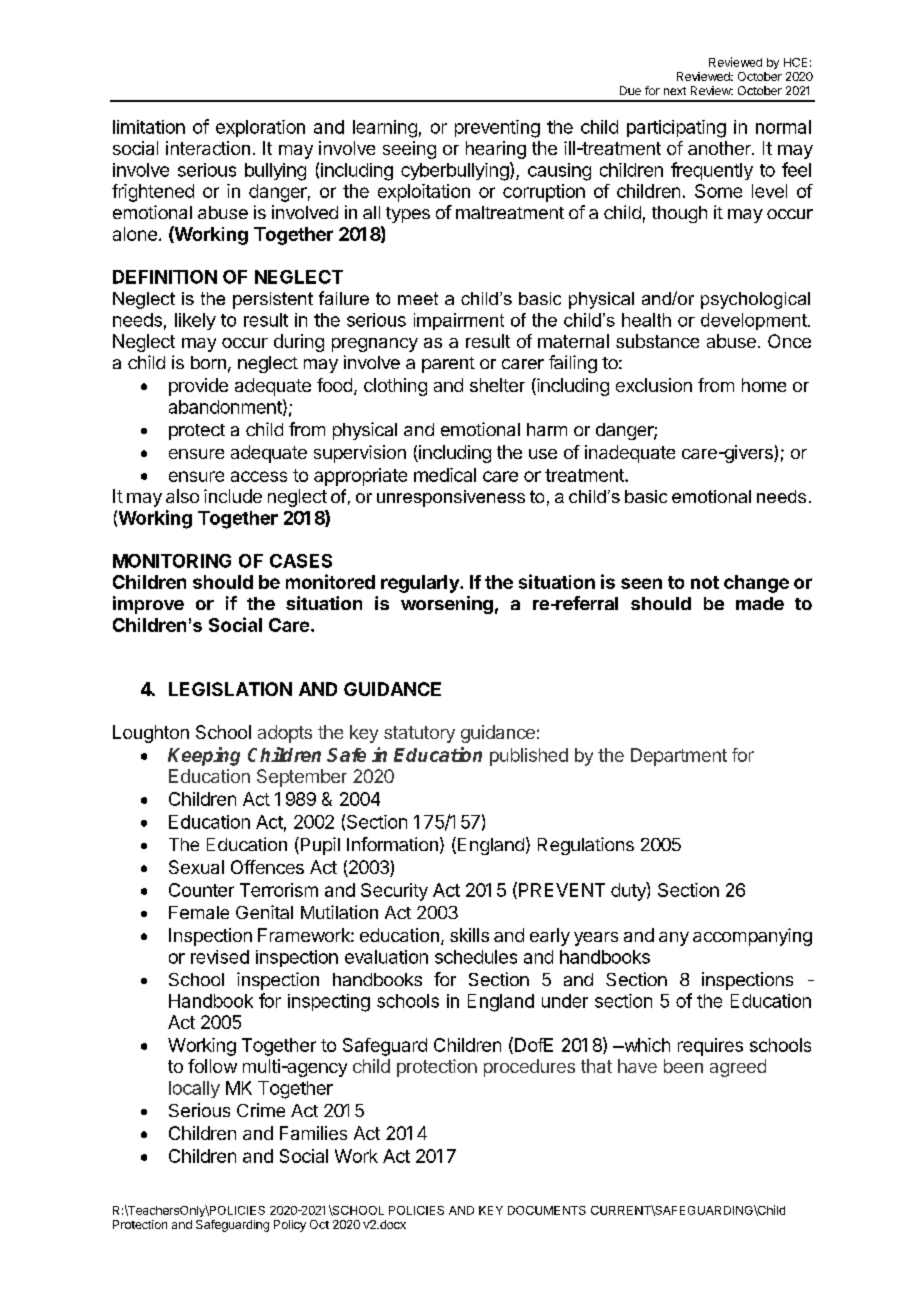 This screenshot has height=1308, width=924. Describe the element at coordinates (679, 757) in the screenshot. I see `Department` at that location.
